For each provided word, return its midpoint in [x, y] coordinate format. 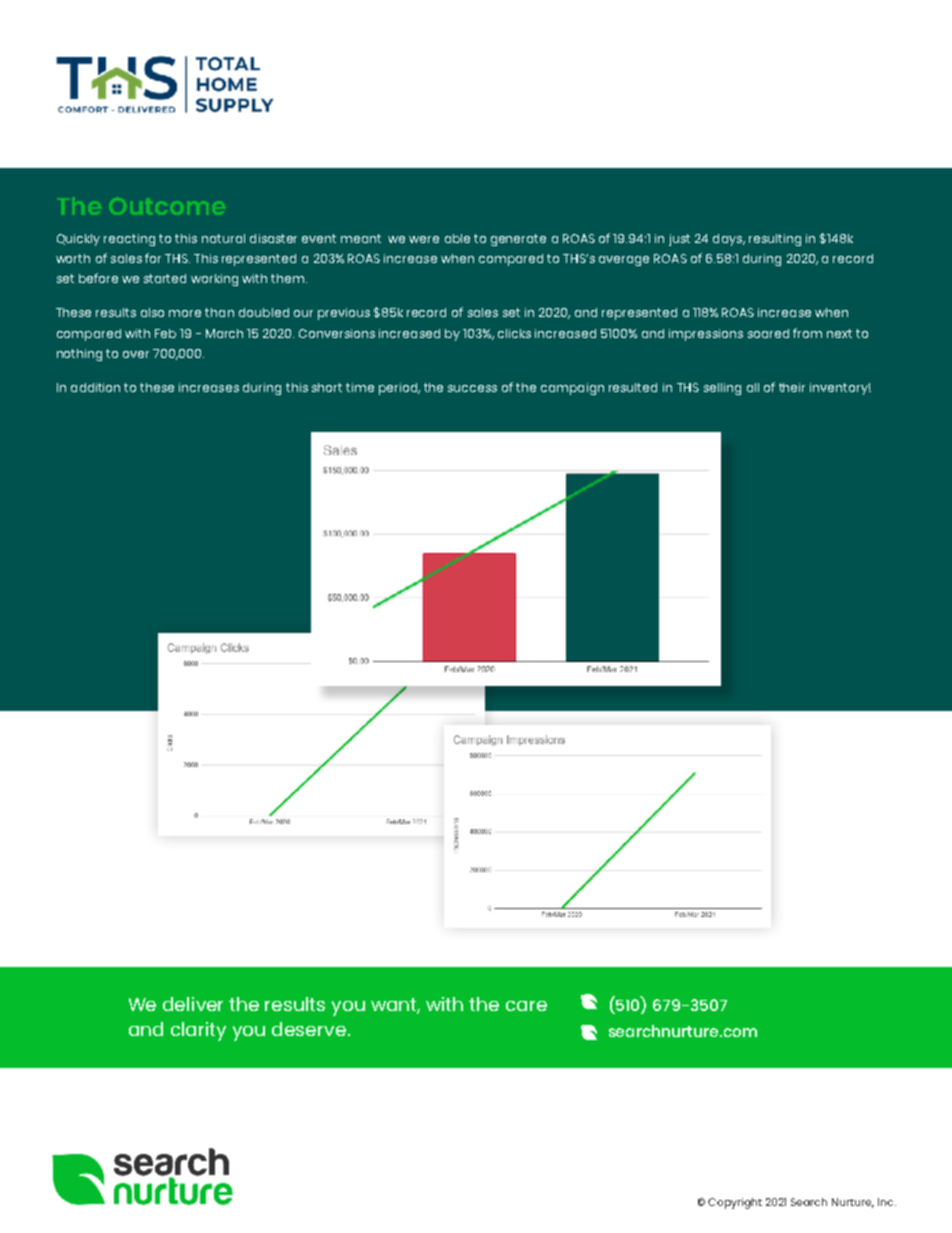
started [165, 278]
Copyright [735, 1203]
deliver [193, 1004]
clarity [198, 1031]
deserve [309, 1029]
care [526, 1006]
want [395, 1005]
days [728, 240]
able [457, 238]
